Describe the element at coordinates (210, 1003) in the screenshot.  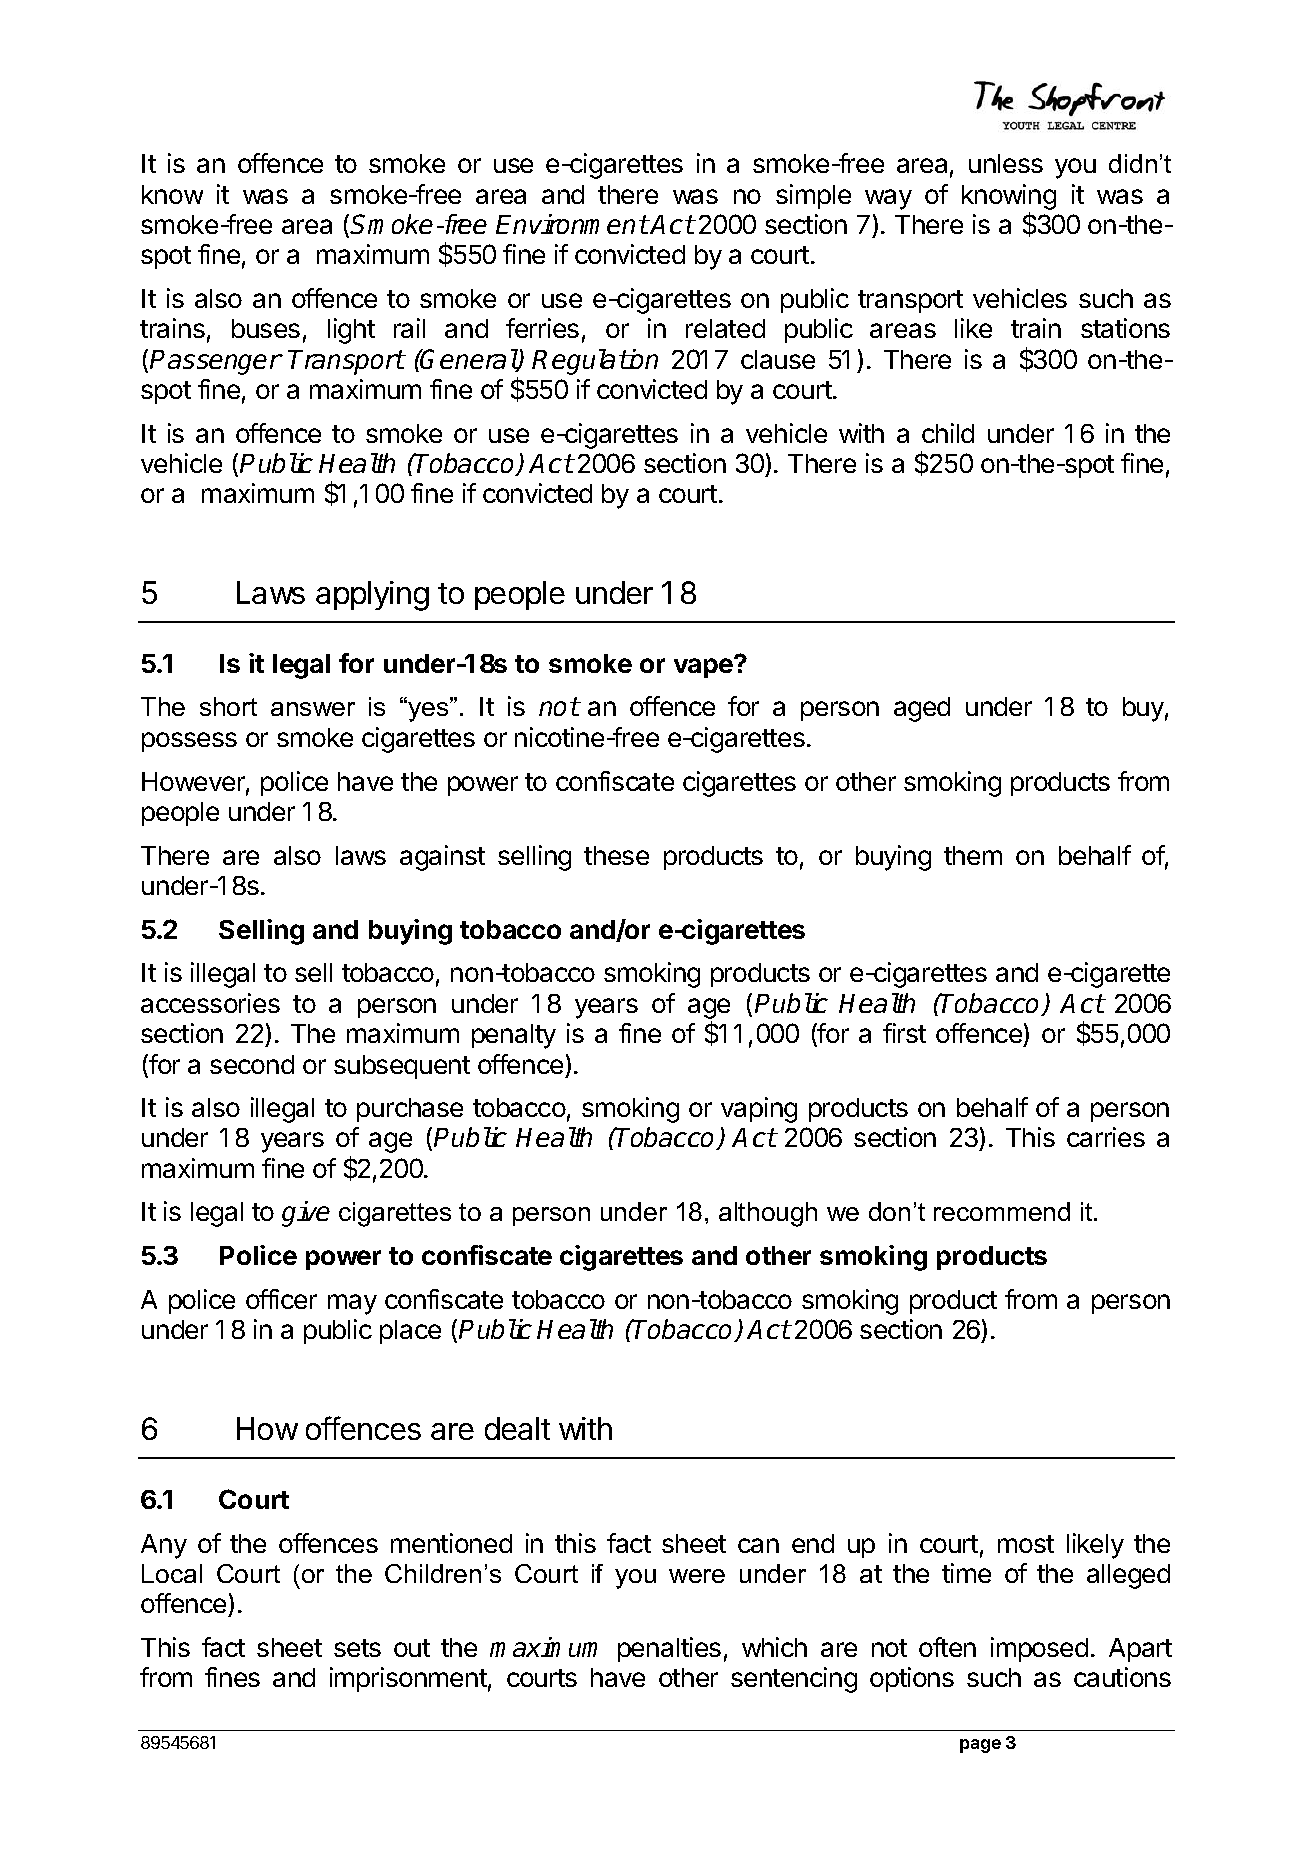
I see `accessories` at that location.
